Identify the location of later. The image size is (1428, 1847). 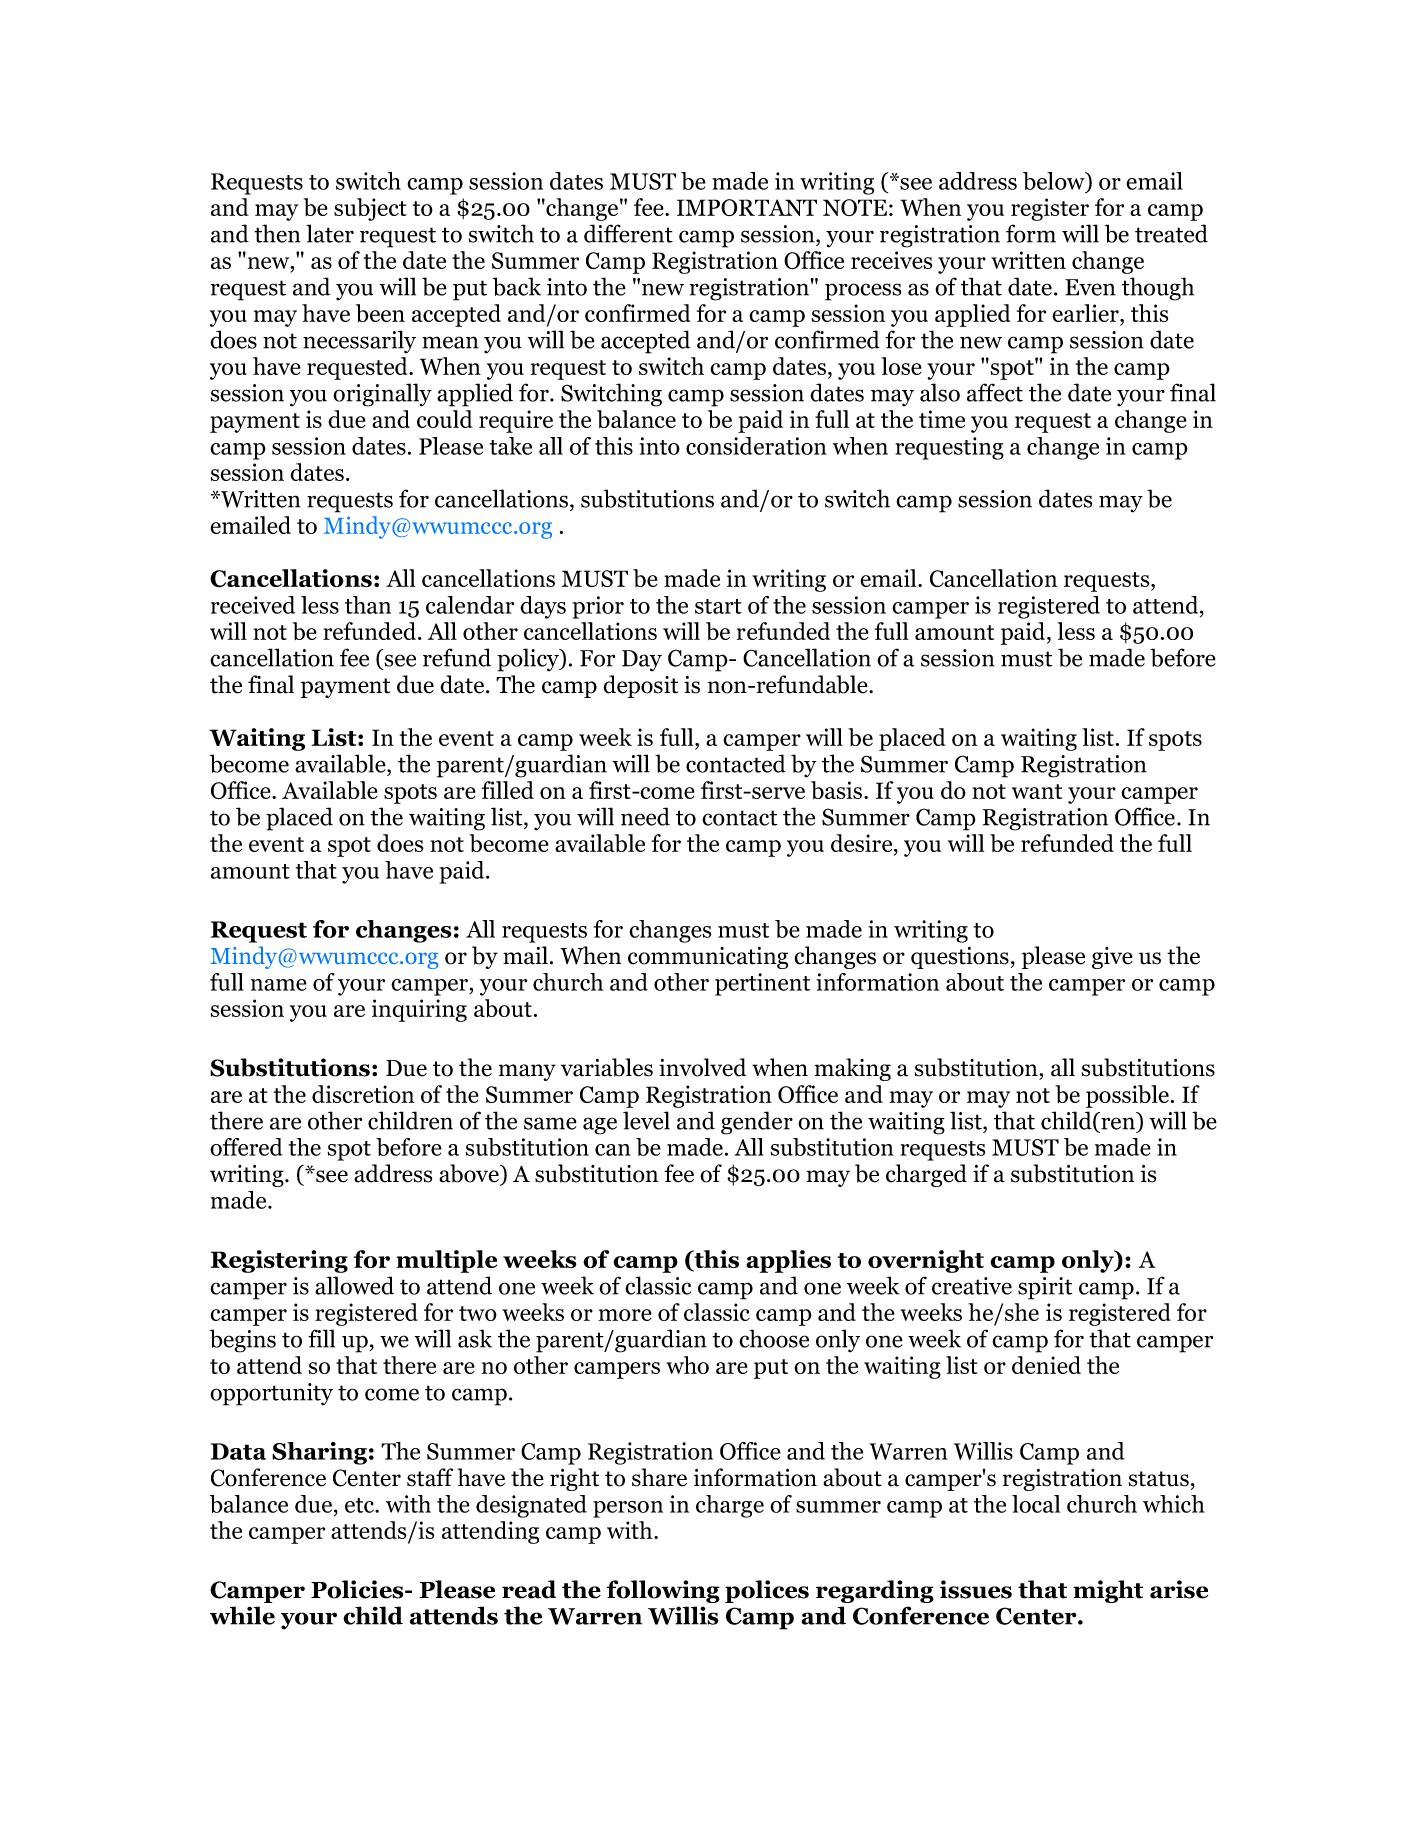
(330, 233).
